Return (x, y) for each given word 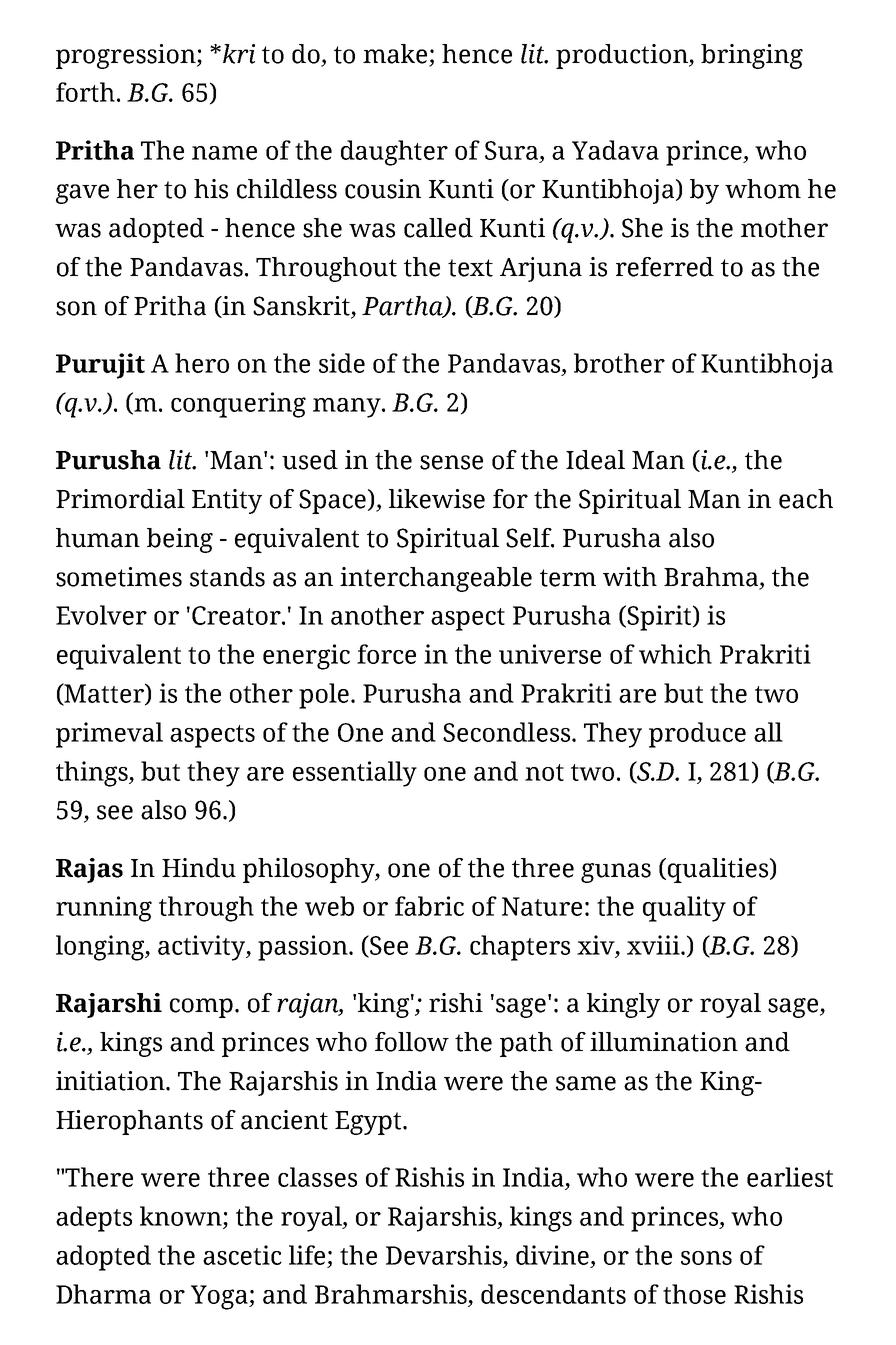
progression (127, 56)
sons (706, 1258)
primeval (109, 735)
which (675, 654)
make (395, 54)
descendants (553, 1294)
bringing (752, 56)
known (182, 1216)
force (386, 654)
